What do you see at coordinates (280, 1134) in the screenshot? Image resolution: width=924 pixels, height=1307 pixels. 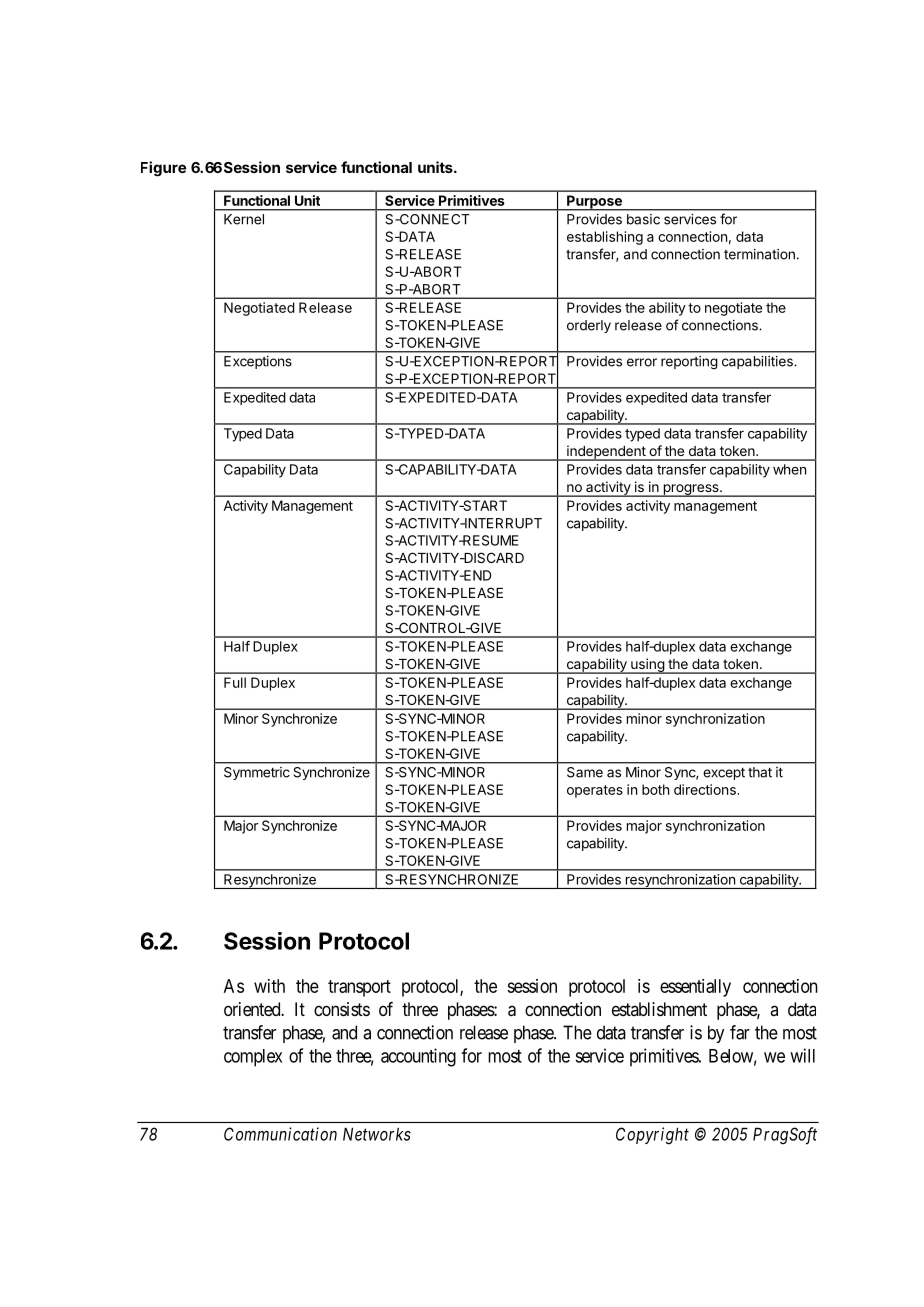 I see `Communication` at bounding box center [280, 1134].
